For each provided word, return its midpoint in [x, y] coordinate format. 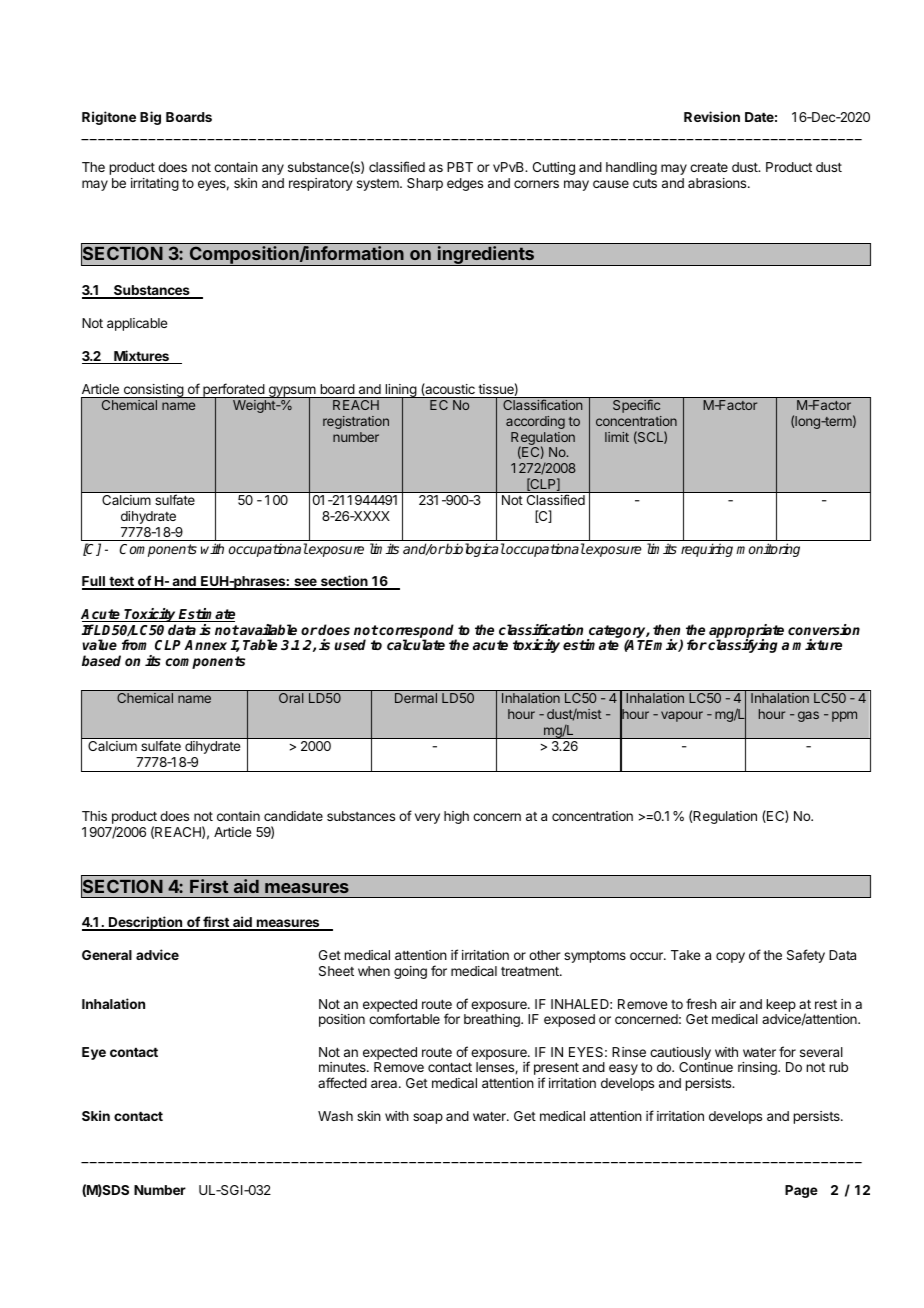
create [709, 167]
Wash [335, 1116]
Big [150, 118]
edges [465, 184]
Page [801, 1191]
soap [428, 1118]
